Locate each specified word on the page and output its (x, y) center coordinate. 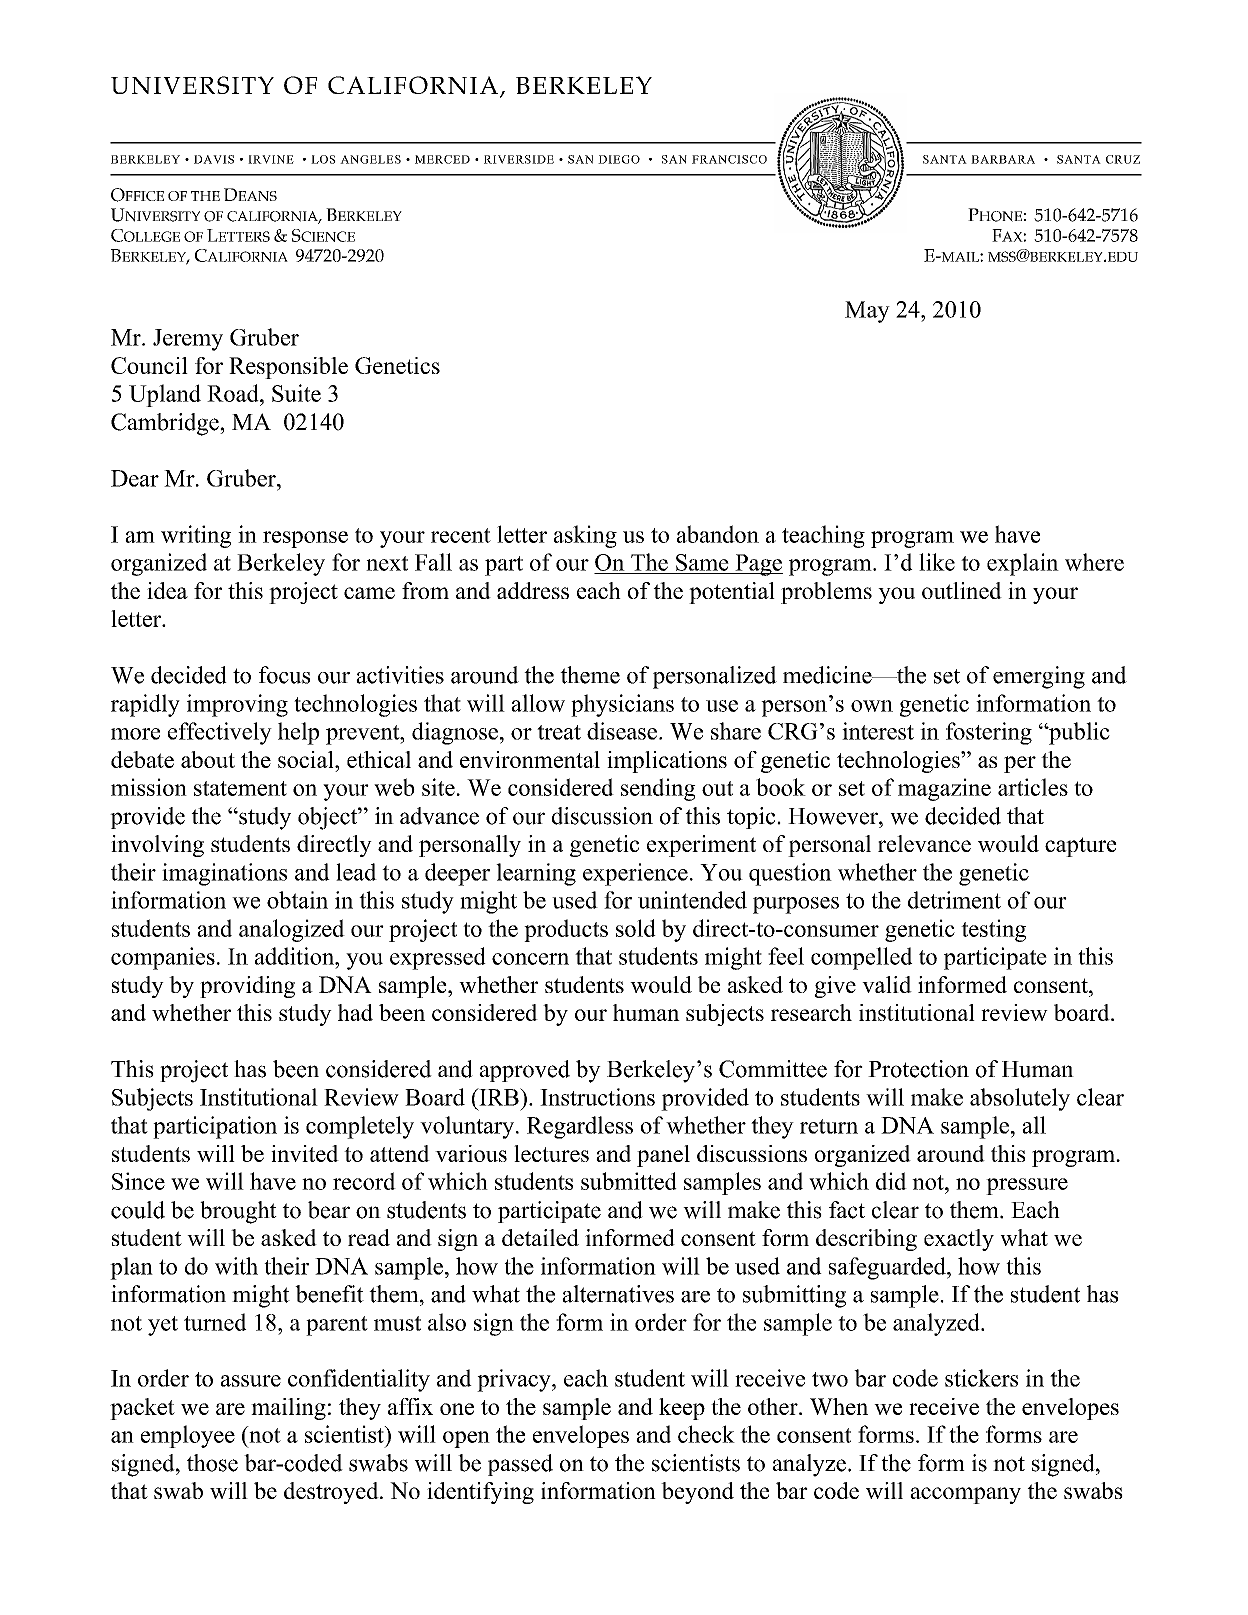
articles (1033, 787)
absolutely (1020, 1099)
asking (585, 536)
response (305, 539)
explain (1023, 564)
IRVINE (271, 159)
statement (240, 788)
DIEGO (619, 159)
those (212, 1463)
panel (663, 1156)
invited (305, 1153)
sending (658, 789)
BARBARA (1003, 159)
